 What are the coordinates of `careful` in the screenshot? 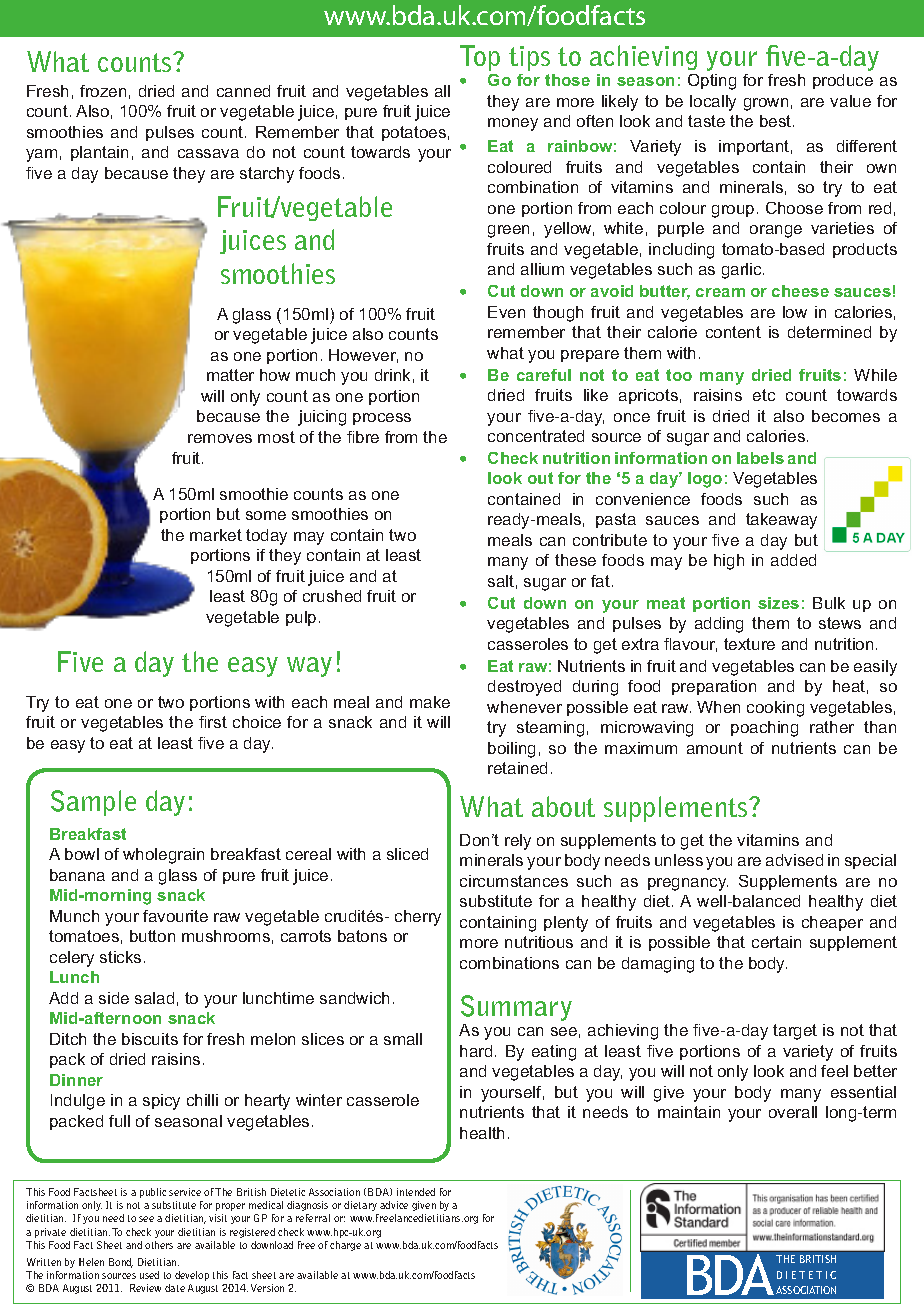 It's located at (544, 375).
